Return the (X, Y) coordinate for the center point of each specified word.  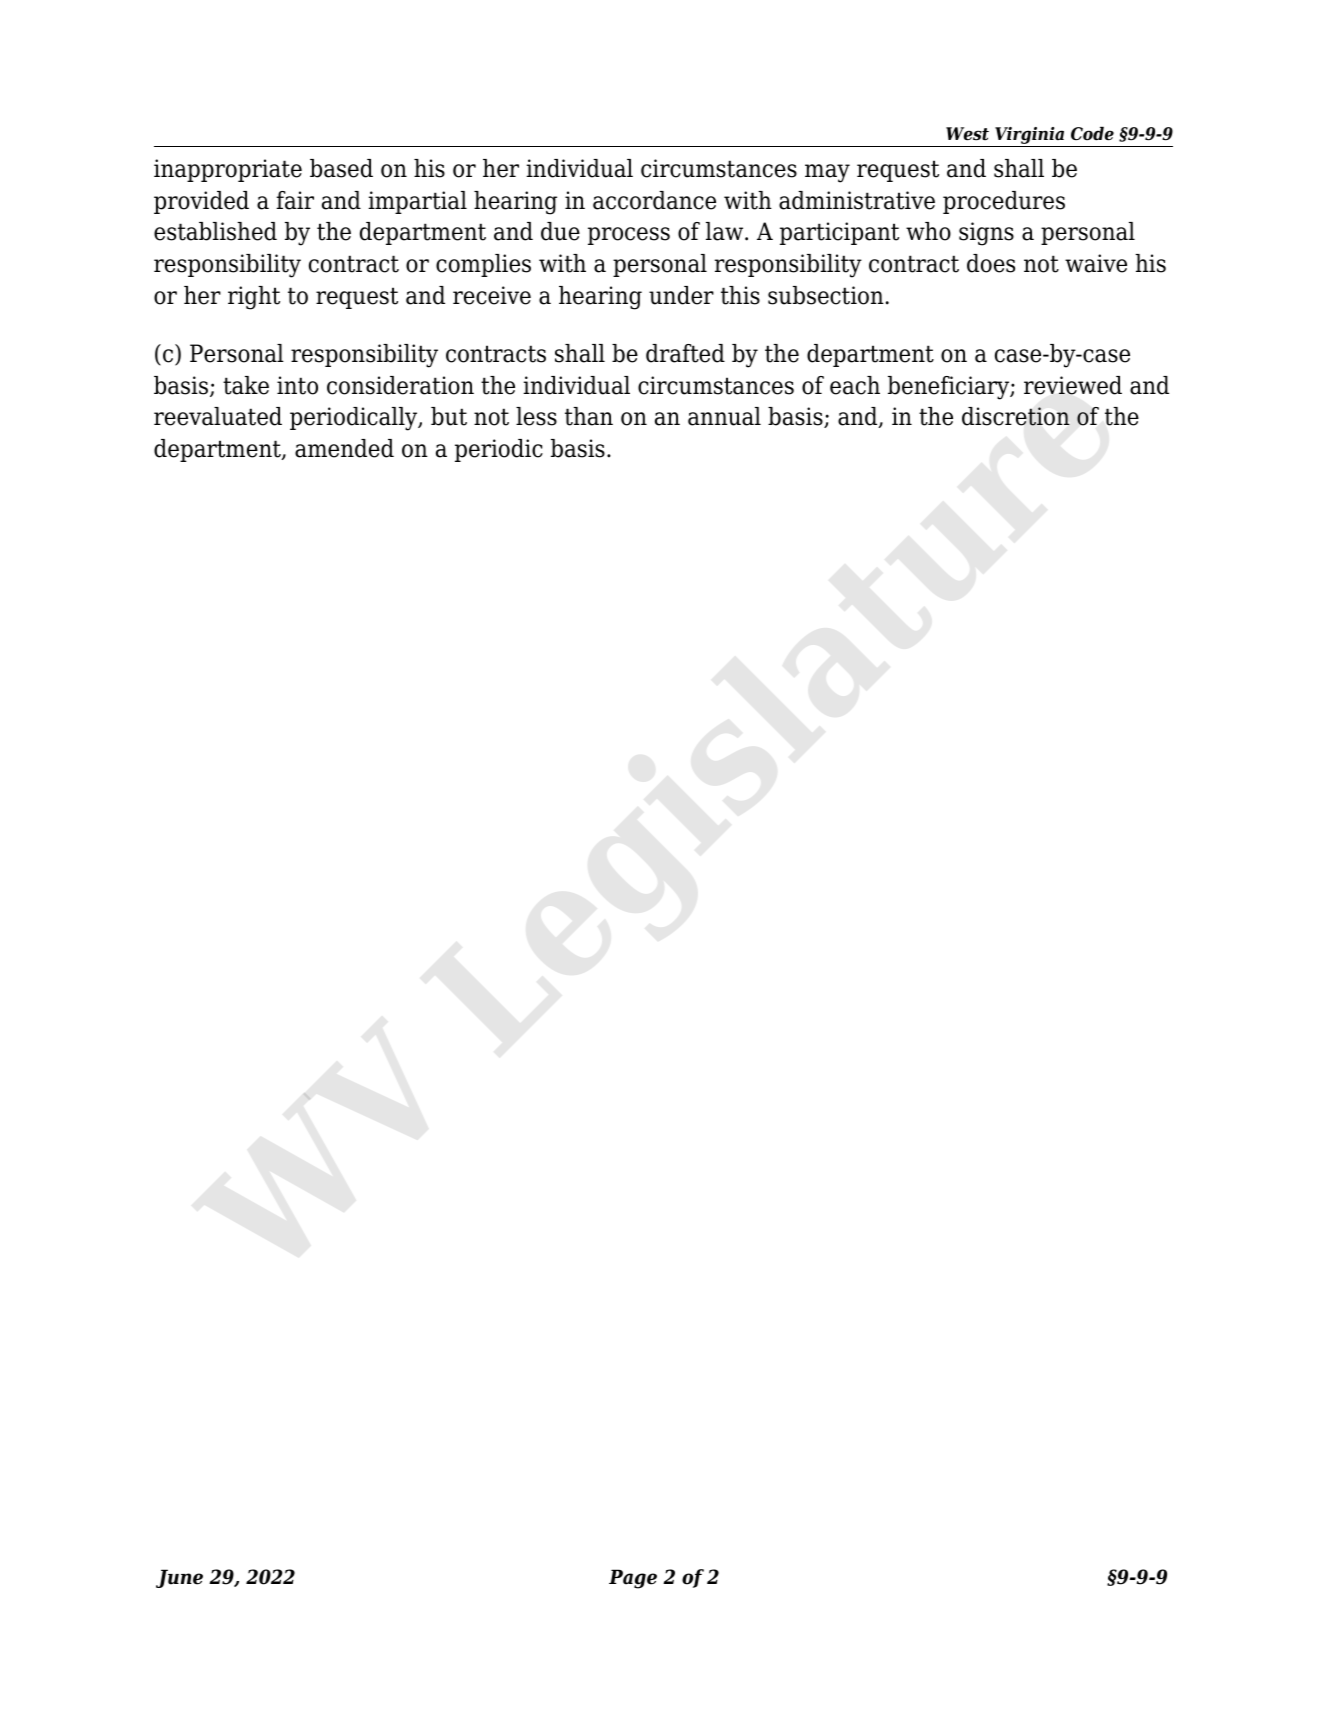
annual (724, 416)
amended (344, 448)
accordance (654, 200)
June (179, 1578)
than (589, 416)
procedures (1004, 202)
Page (633, 1579)
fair (295, 200)
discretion (1016, 416)
